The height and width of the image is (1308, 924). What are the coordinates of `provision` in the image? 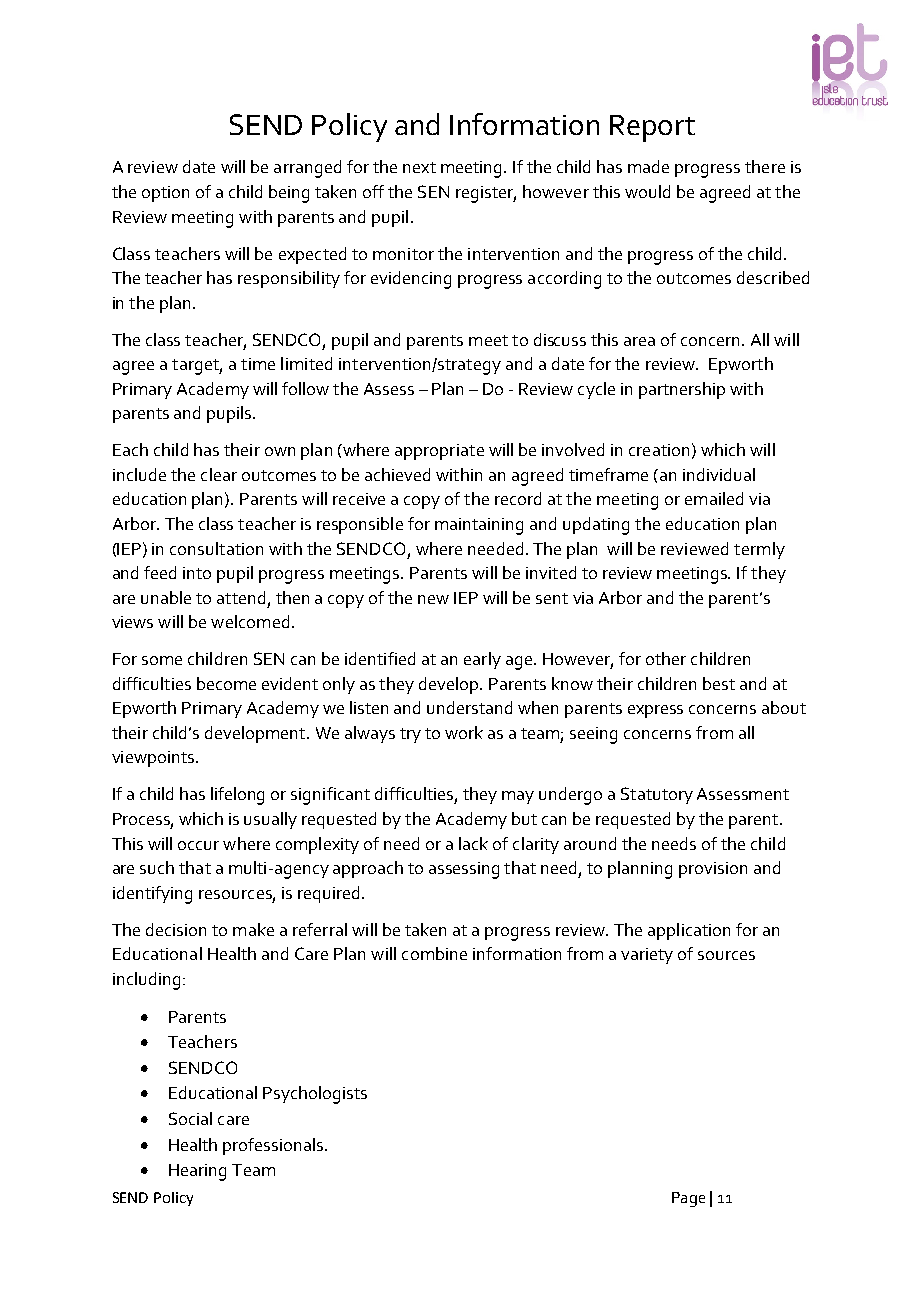 It's located at (713, 870).
